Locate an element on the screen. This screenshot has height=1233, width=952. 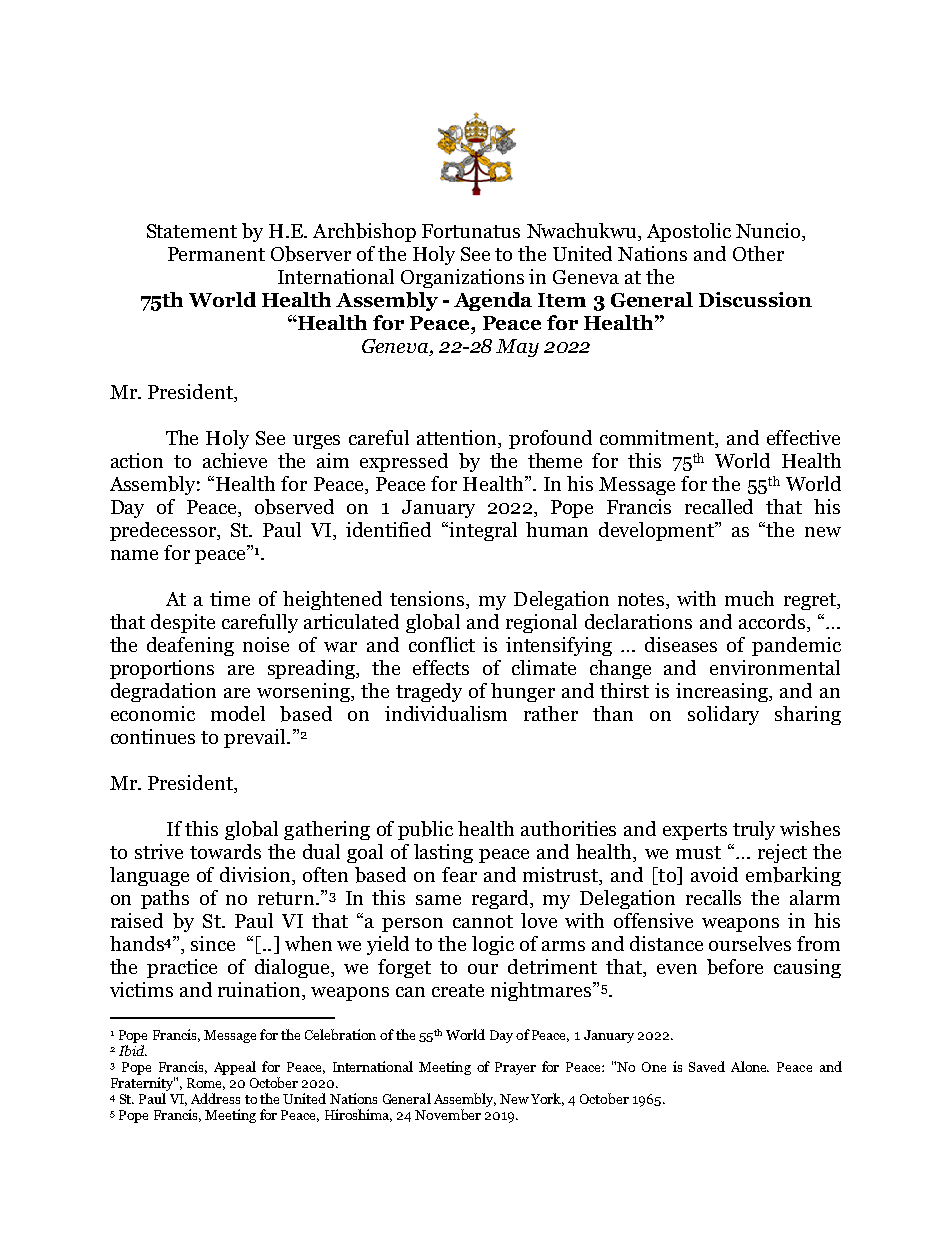
increasing is located at coordinates (723, 692).
